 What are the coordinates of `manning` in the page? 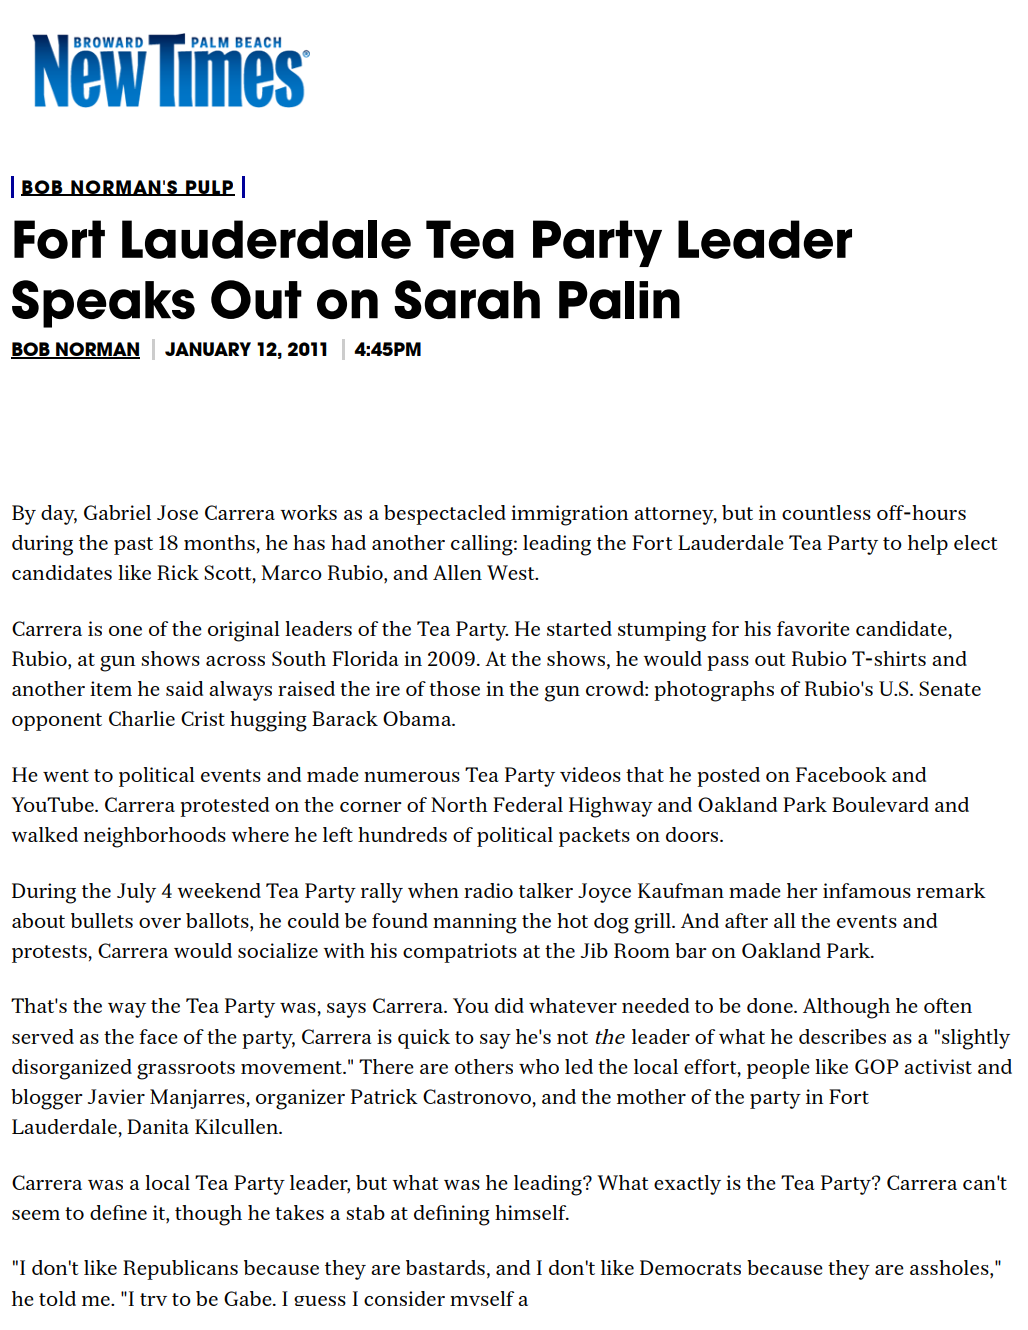 It's located at (475, 923).
